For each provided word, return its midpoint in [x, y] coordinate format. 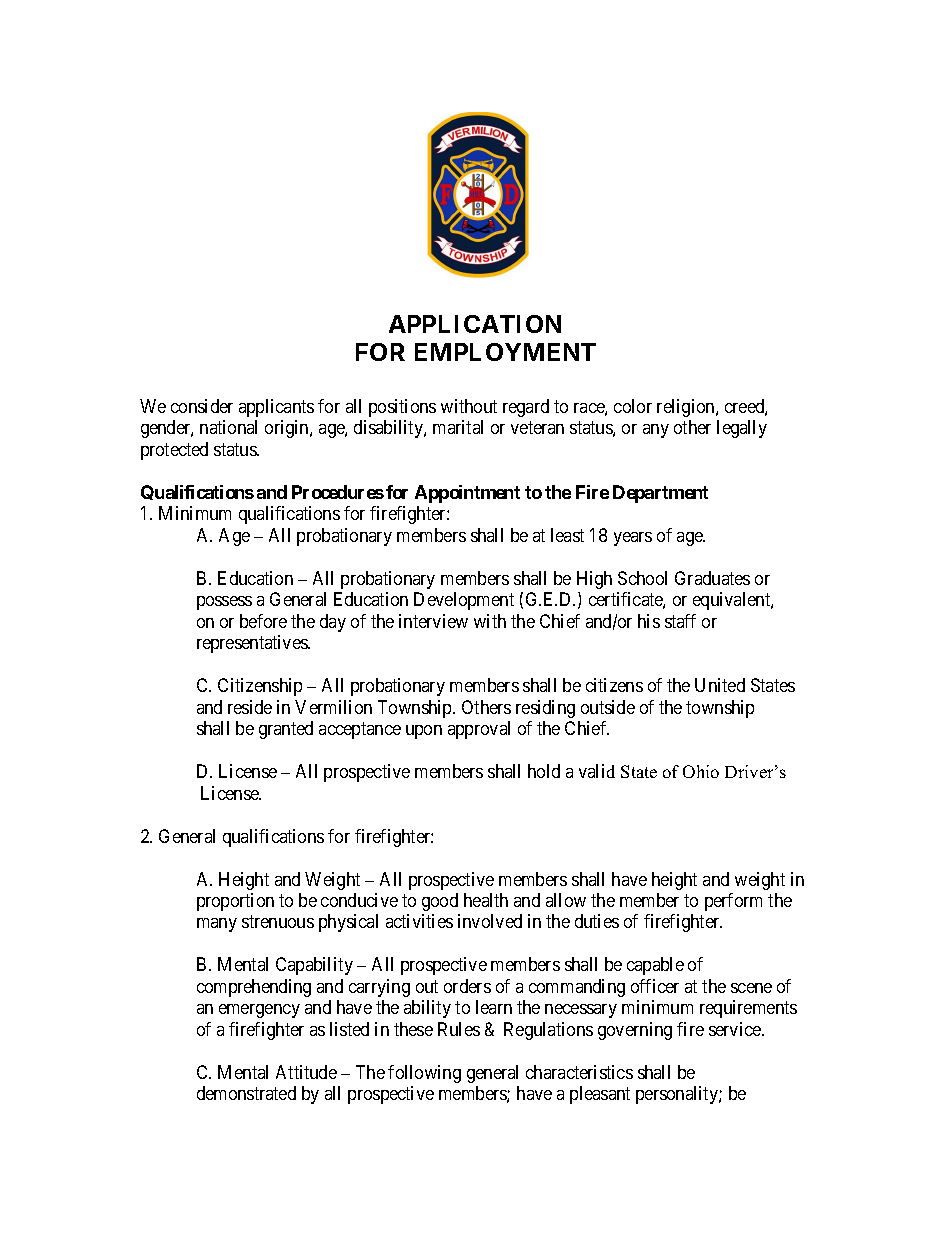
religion [687, 408]
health [486, 900]
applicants [276, 408]
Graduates [712, 578]
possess [224, 603]
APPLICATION [475, 324]
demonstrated [246, 1093]
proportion [235, 902]
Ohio [701, 771]
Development [464, 601]
